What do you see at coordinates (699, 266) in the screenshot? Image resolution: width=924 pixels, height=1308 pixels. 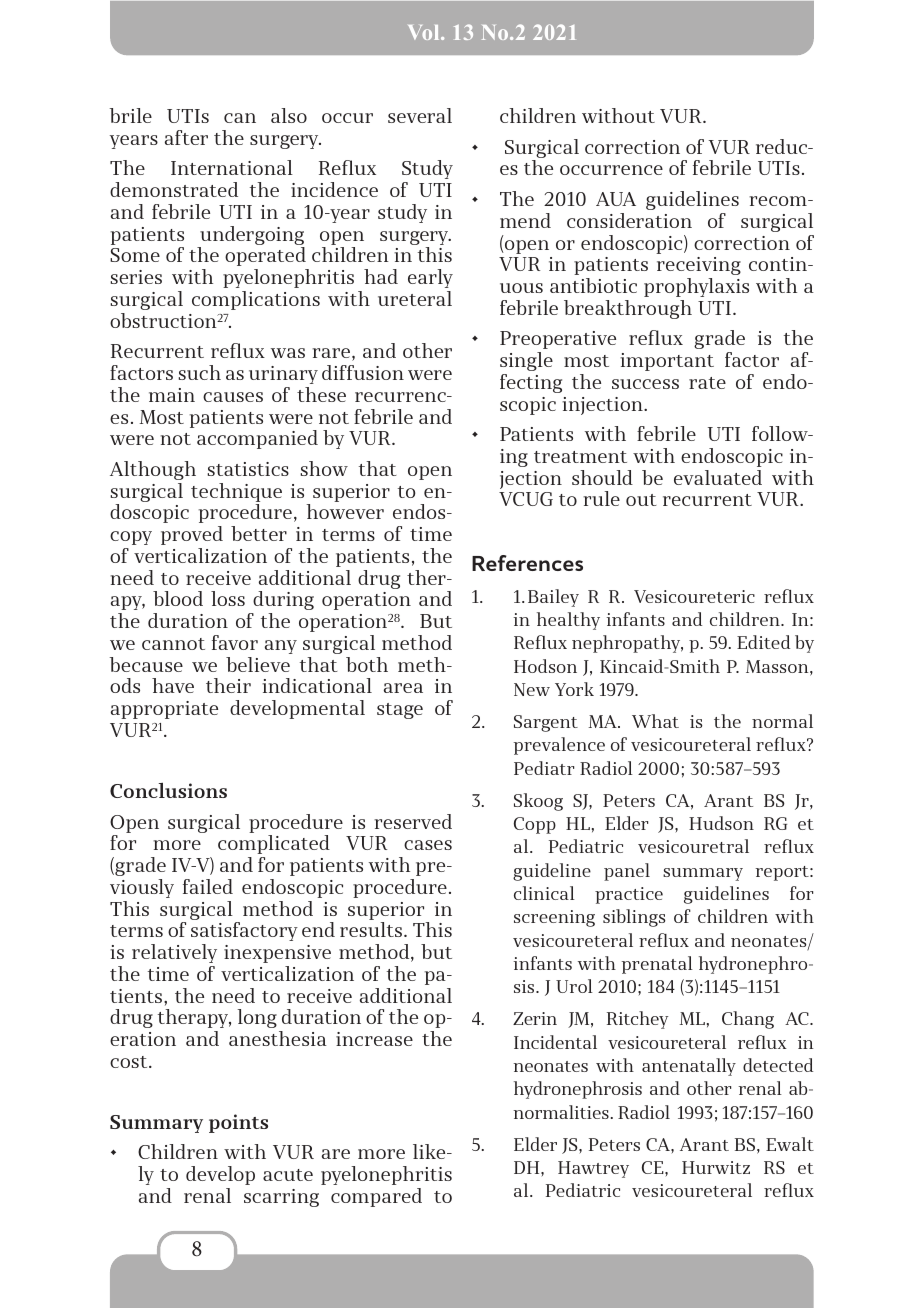 I see `receiving` at bounding box center [699, 266].
